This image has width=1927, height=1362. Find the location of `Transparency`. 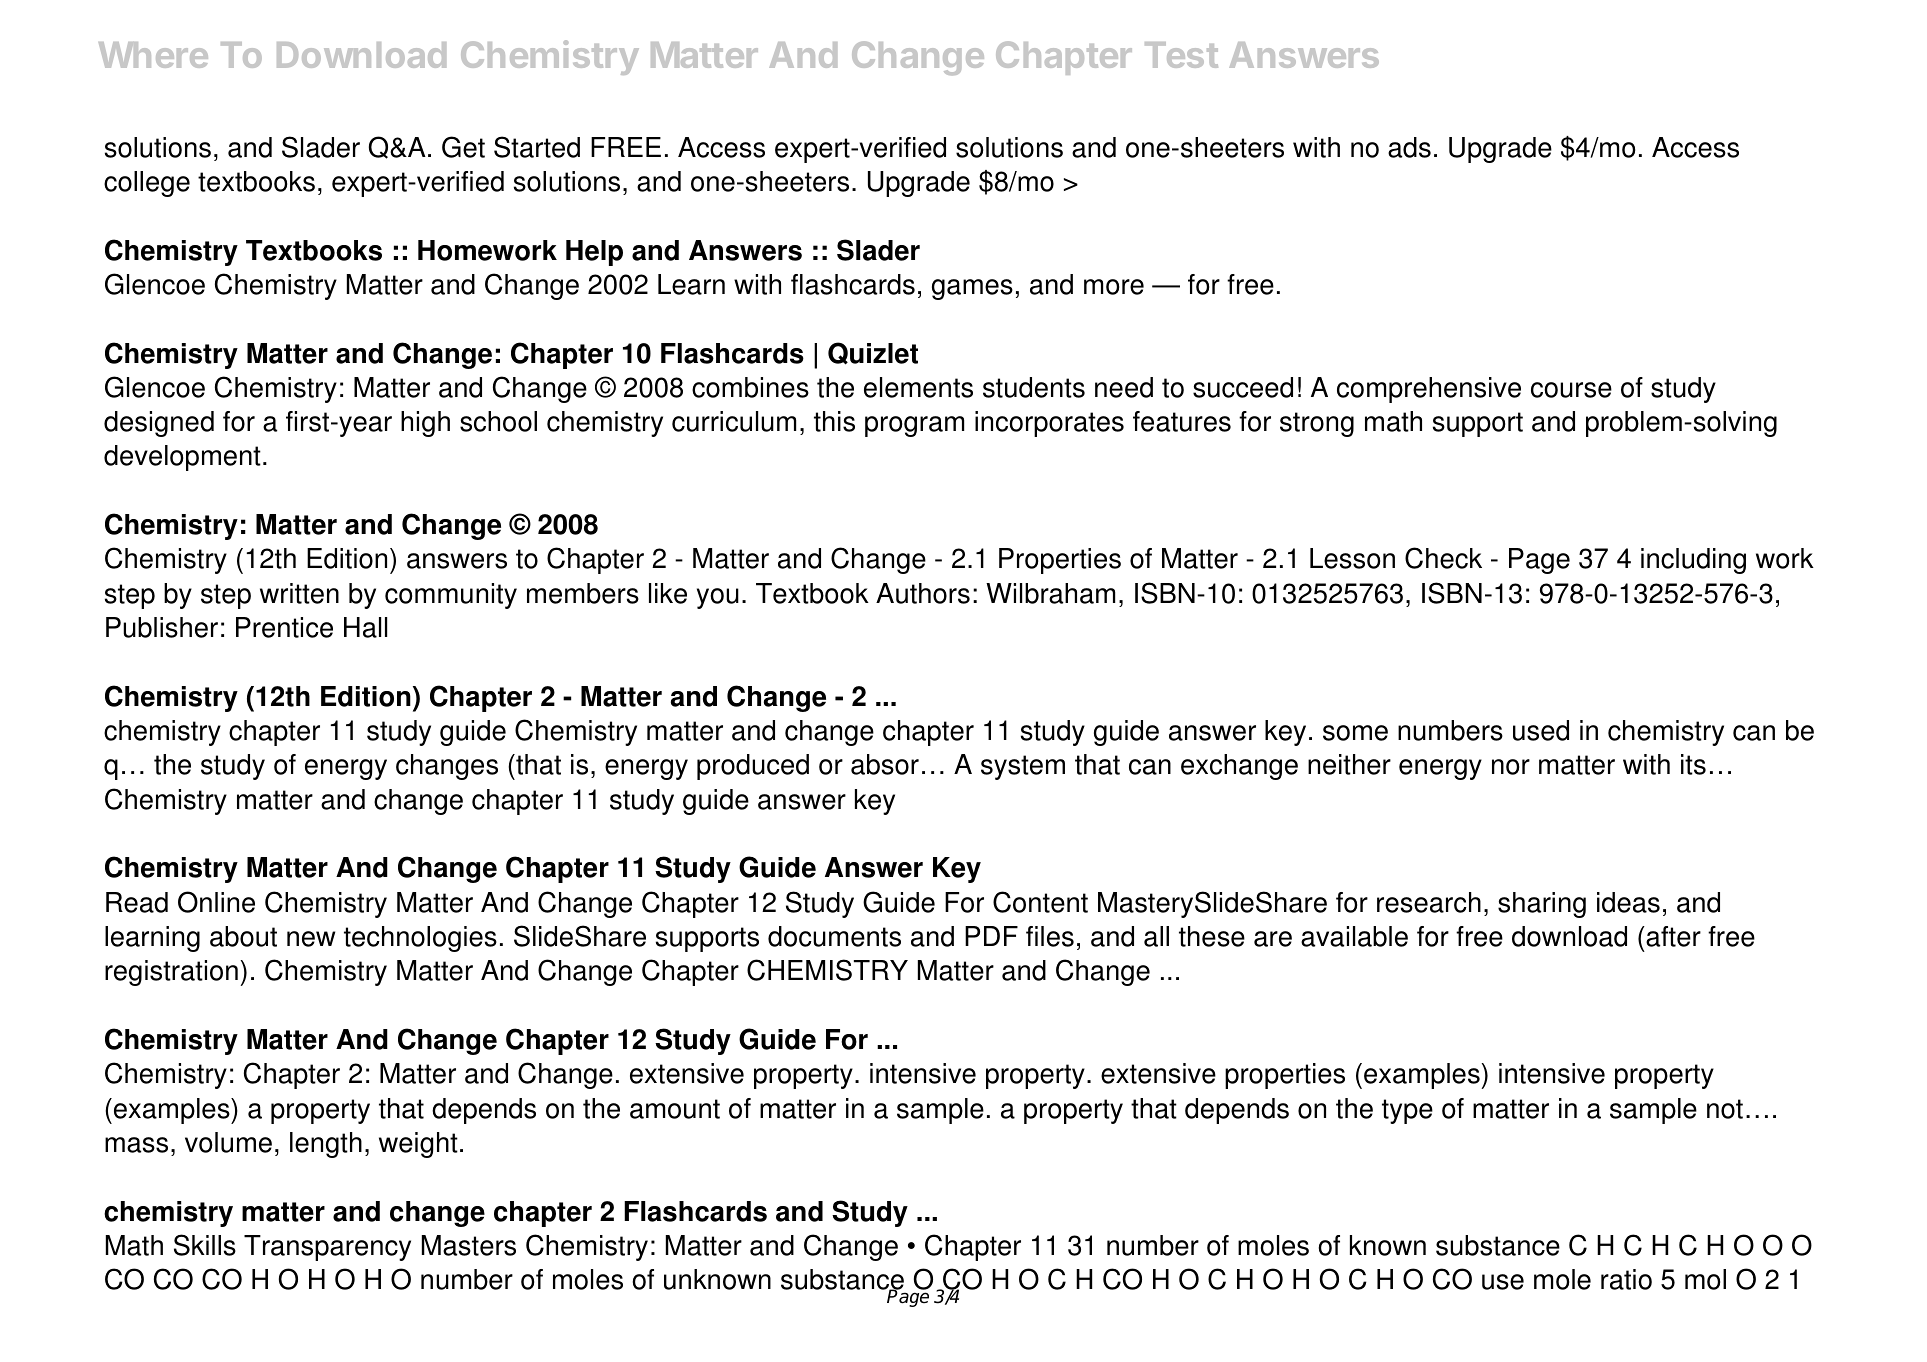

Transparency is located at coordinates (327, 1248).
